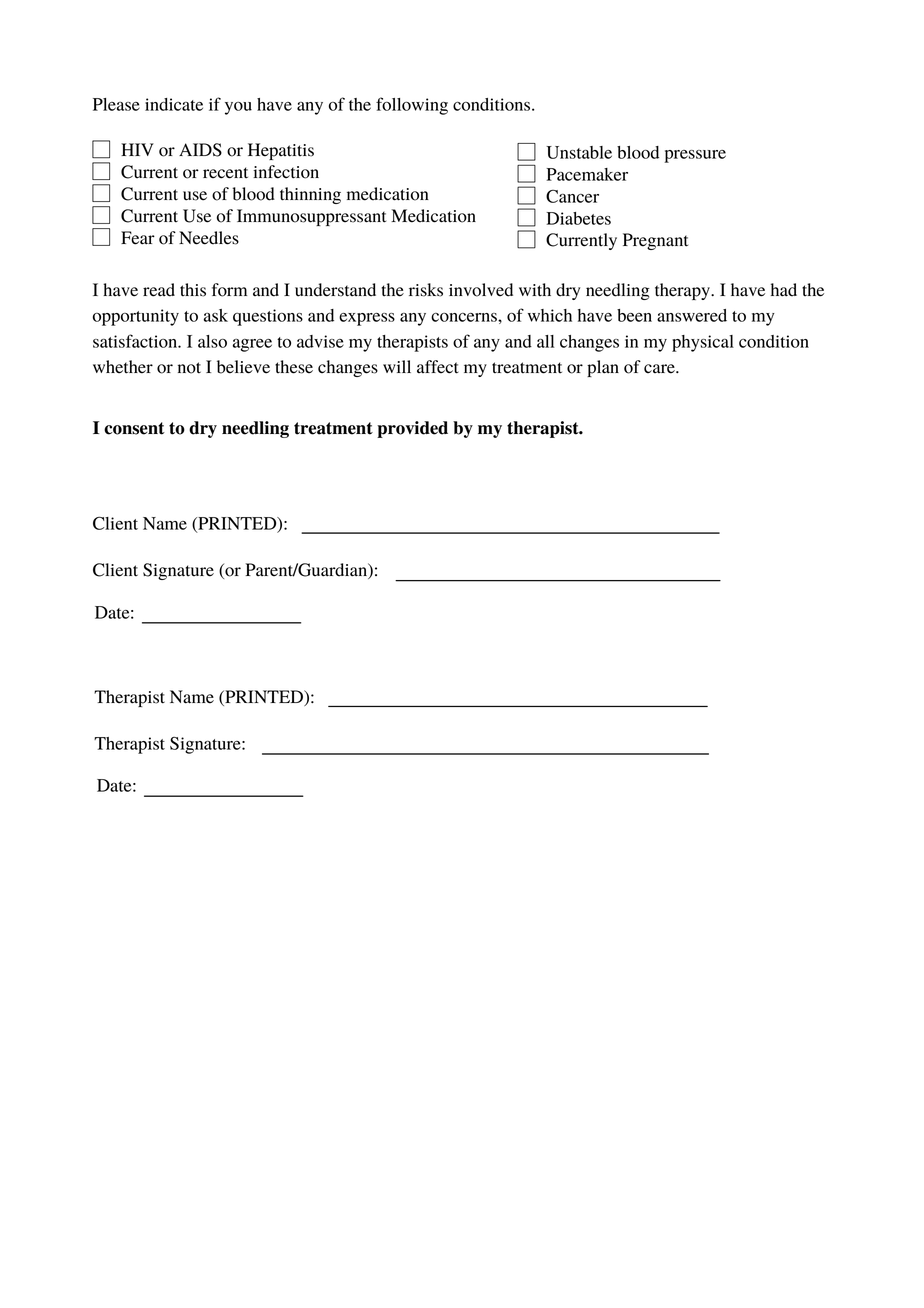  Describe the element at coordinates (703, 343) in the image. I see `physical` at that location.
